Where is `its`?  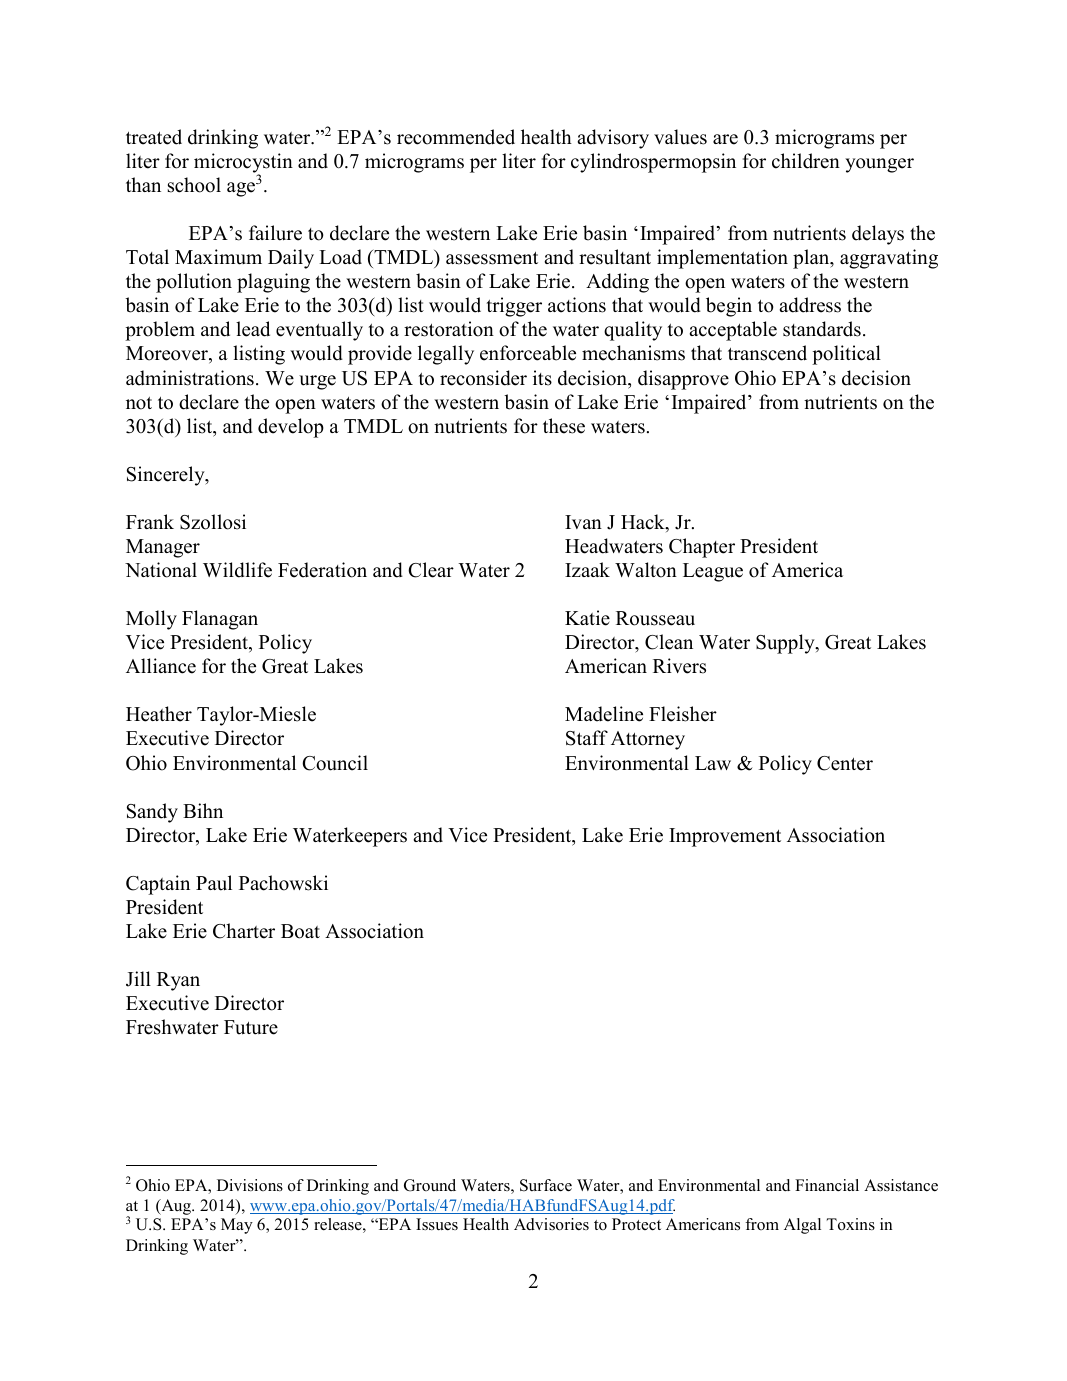 its is located at coordinates (542, 378).
